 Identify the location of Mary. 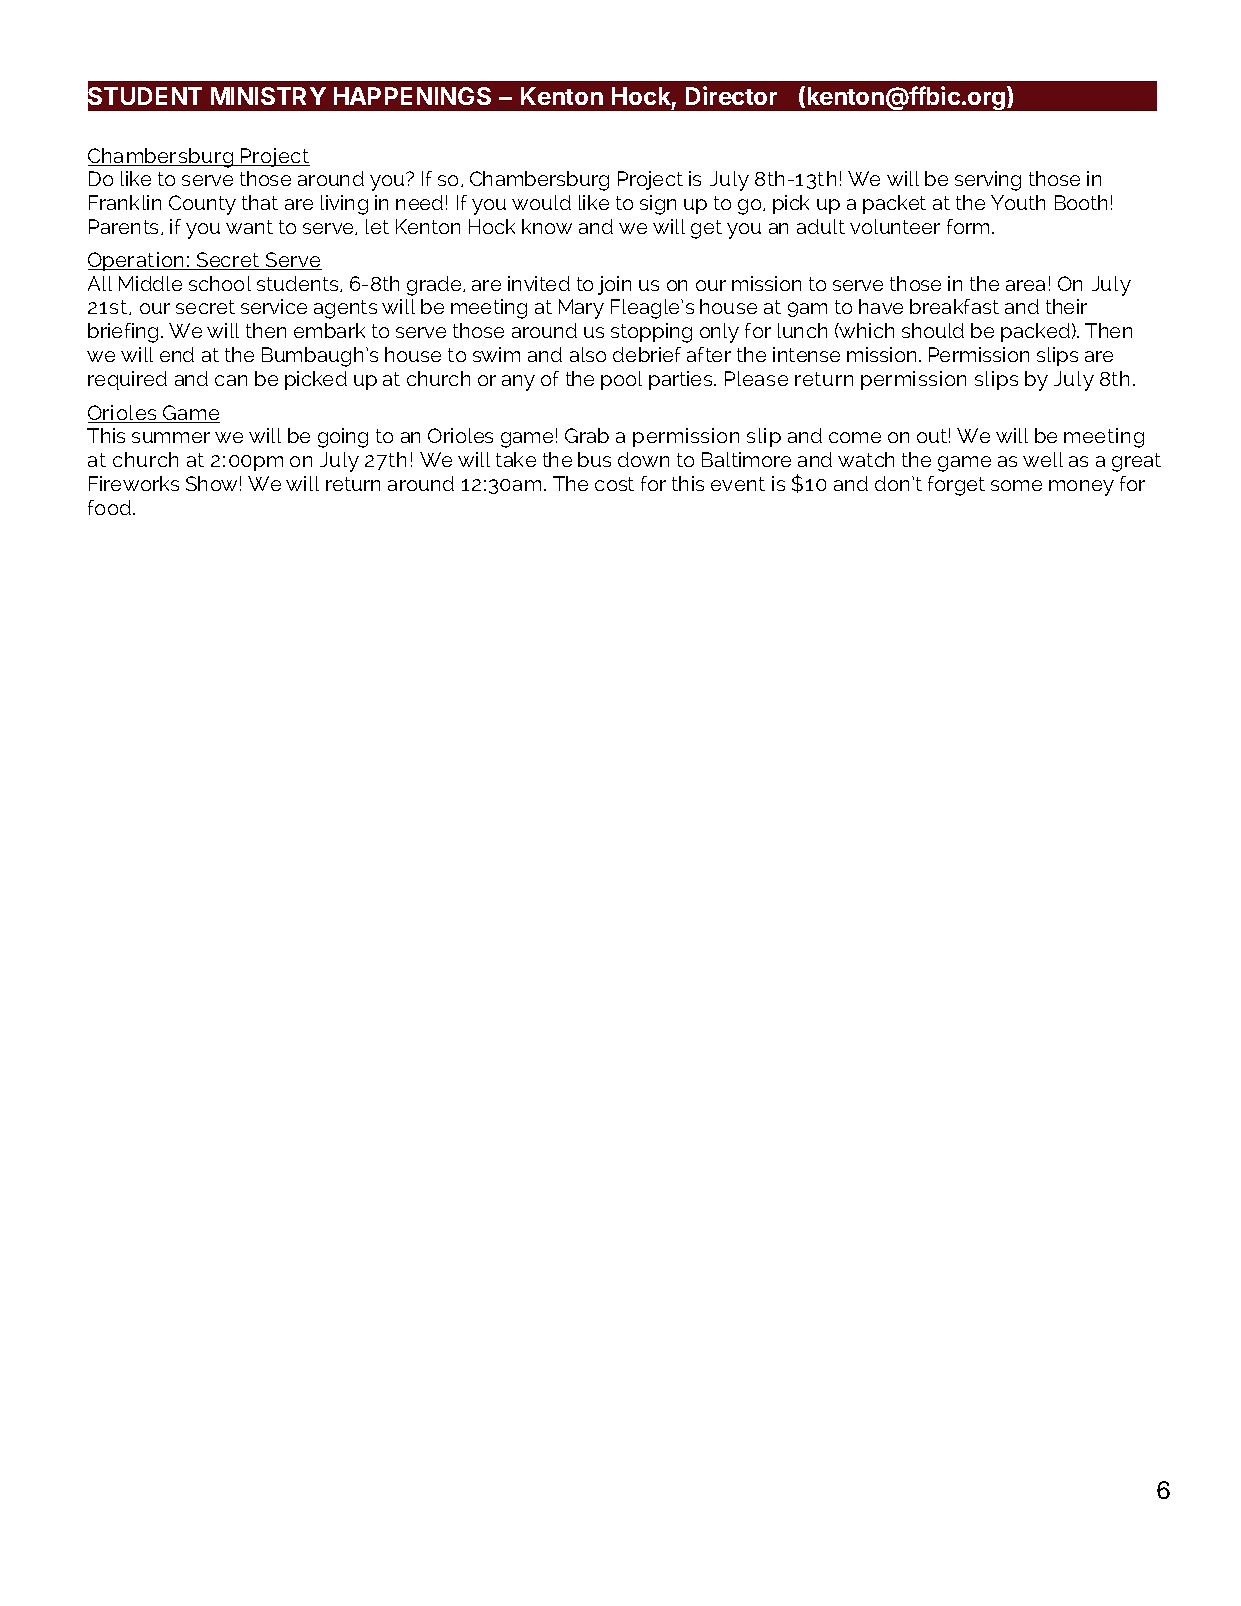
(581, 309).
